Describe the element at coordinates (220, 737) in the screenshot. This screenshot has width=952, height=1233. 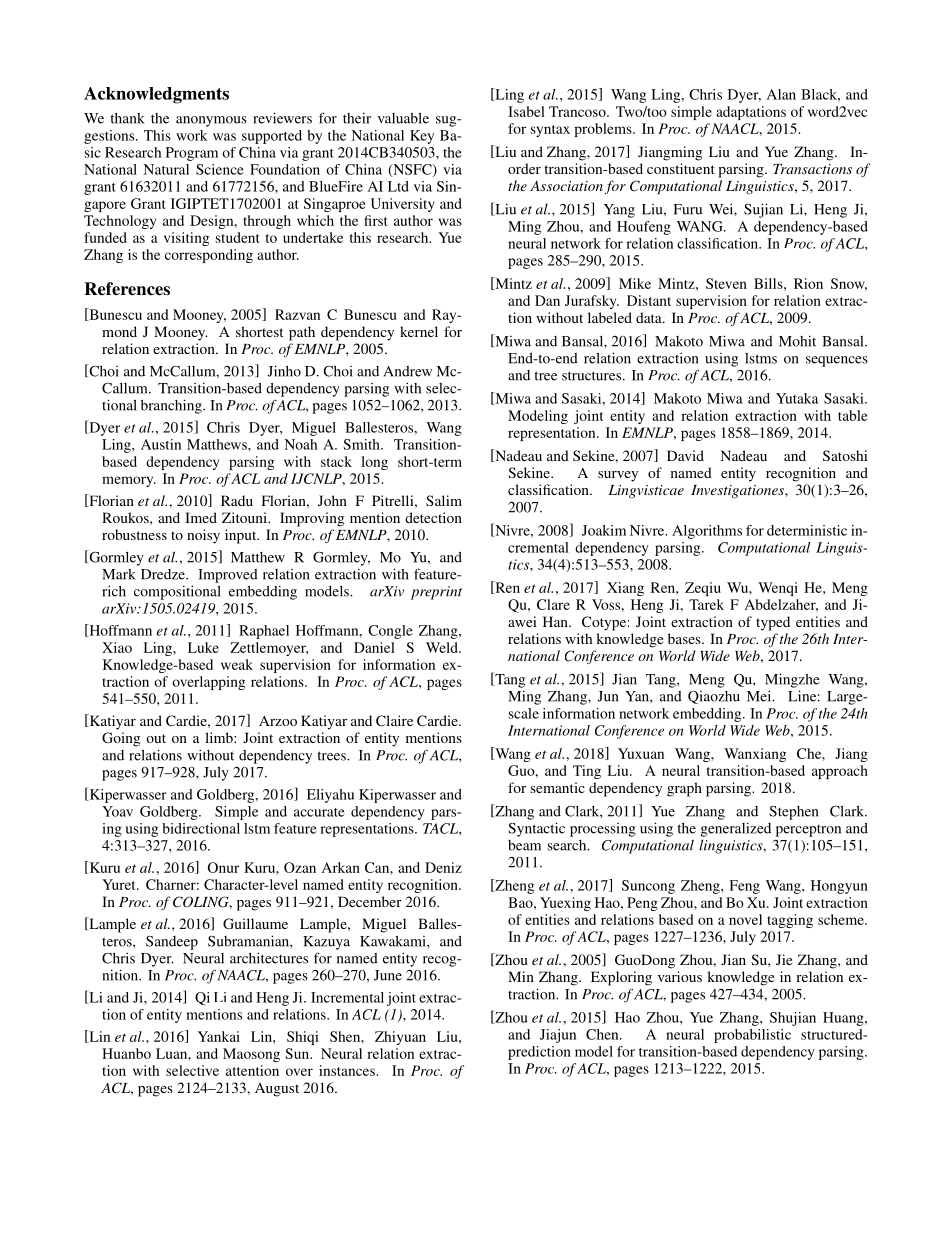
I see `limb` at that location.
